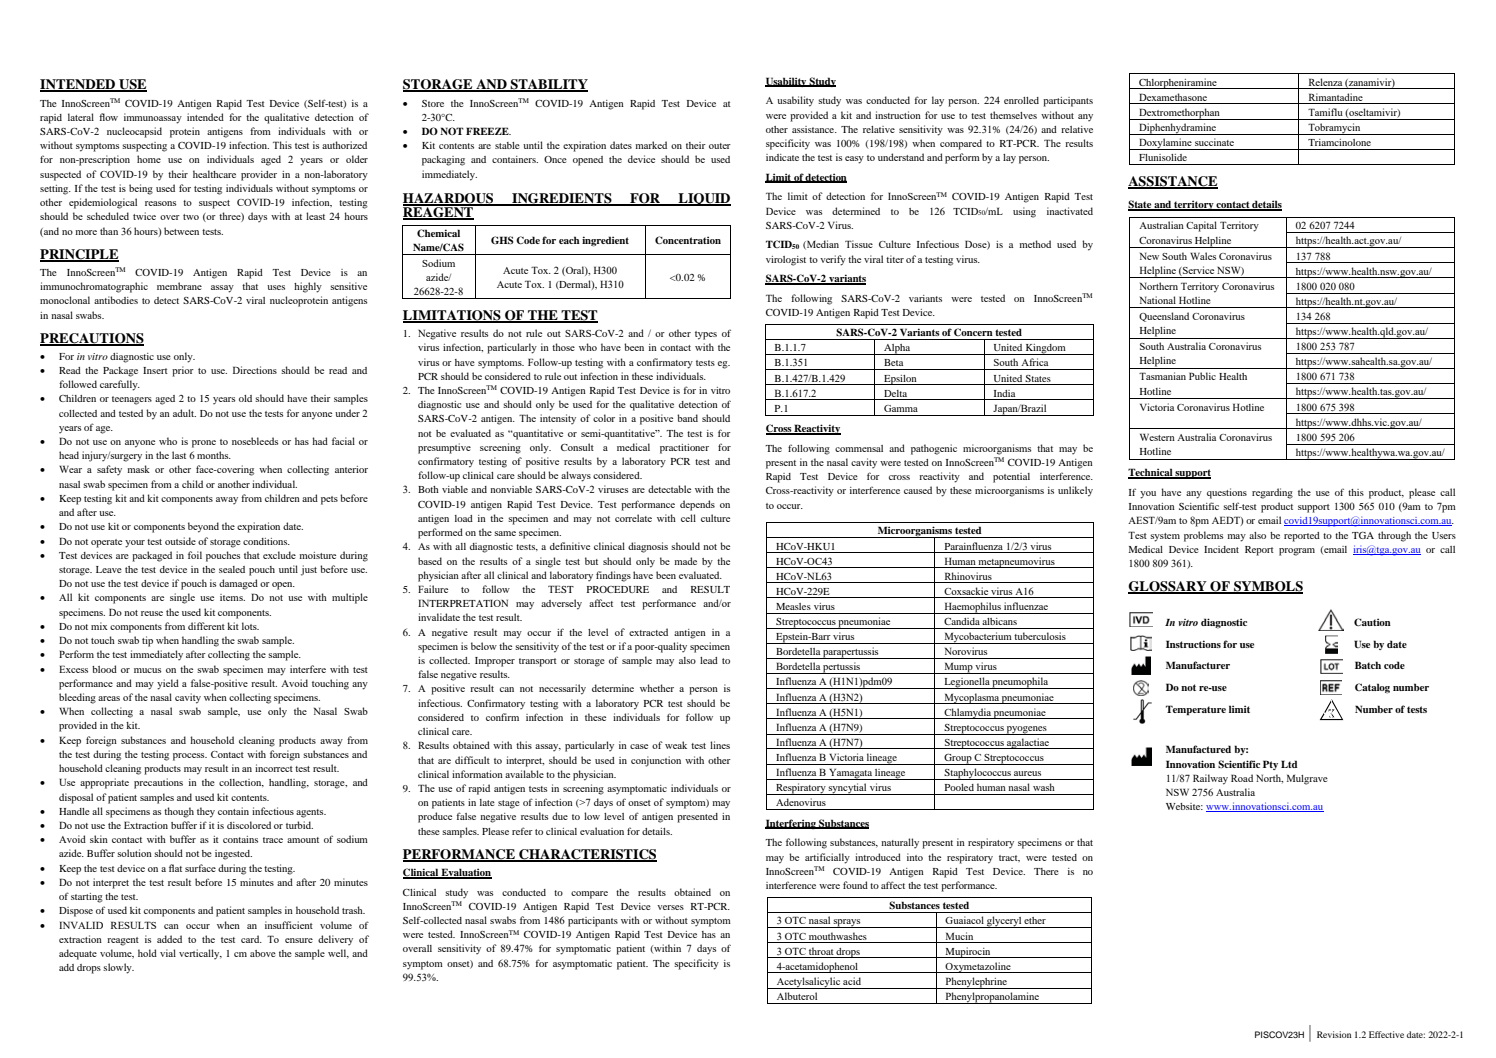 Image resolution: width=1496 pixels, height=1058 pixels. I want to click on outer, so click(720, 146).
